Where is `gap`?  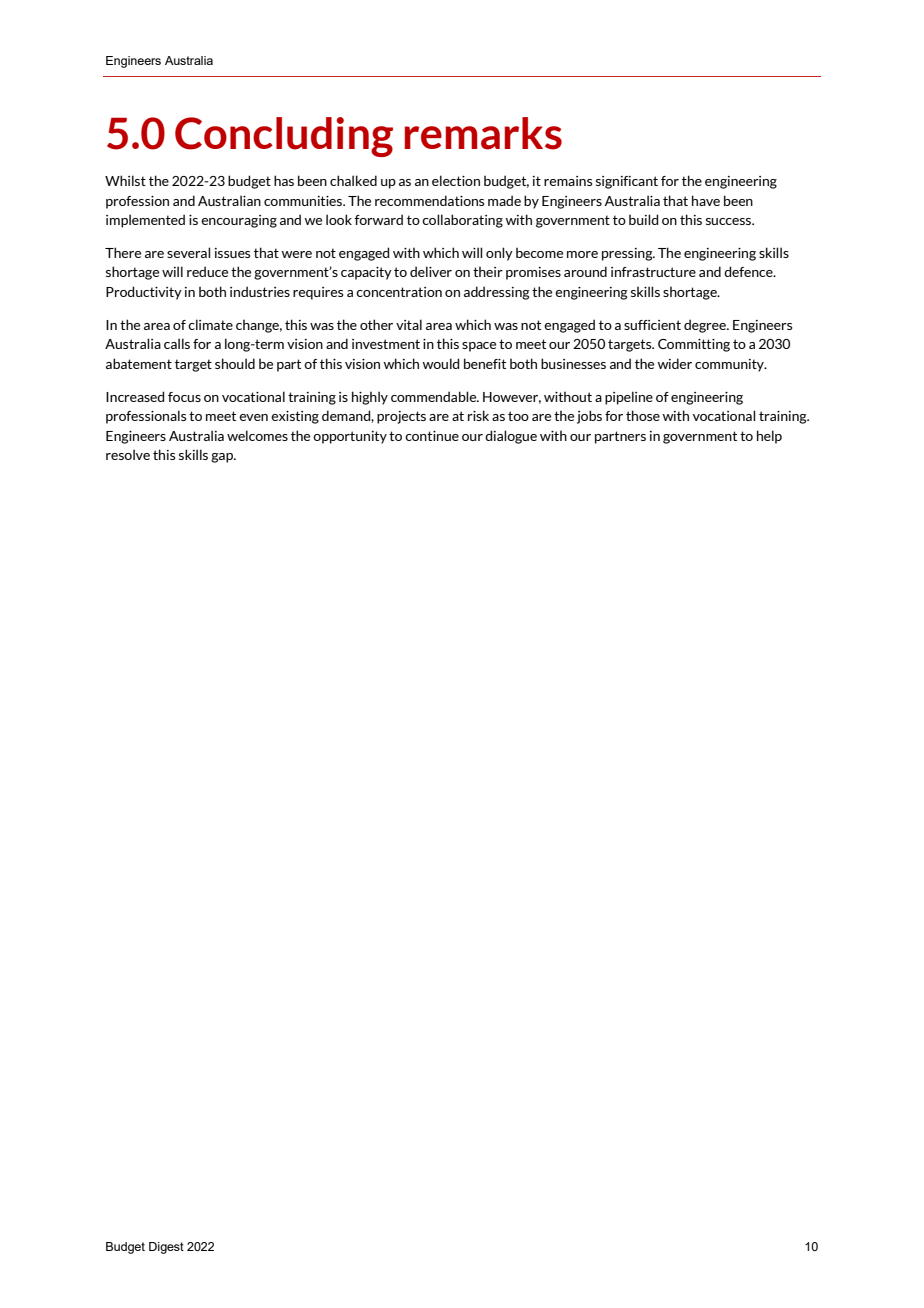
gap is located at coordinates (223, 458).
